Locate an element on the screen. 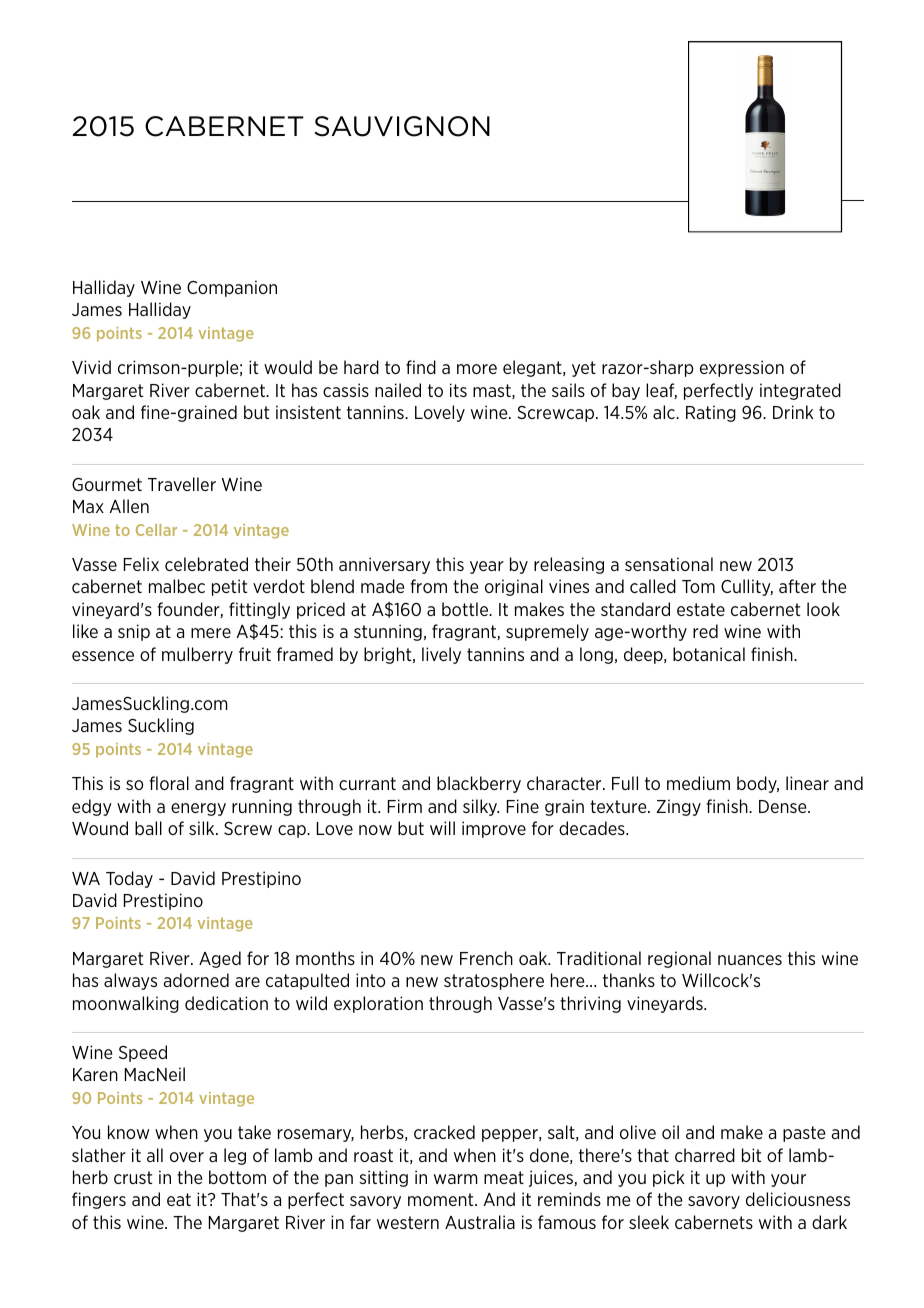 Image resolution: width=924 pixels, height=1308 pixels. expression is located at coordinates (742, 368).
